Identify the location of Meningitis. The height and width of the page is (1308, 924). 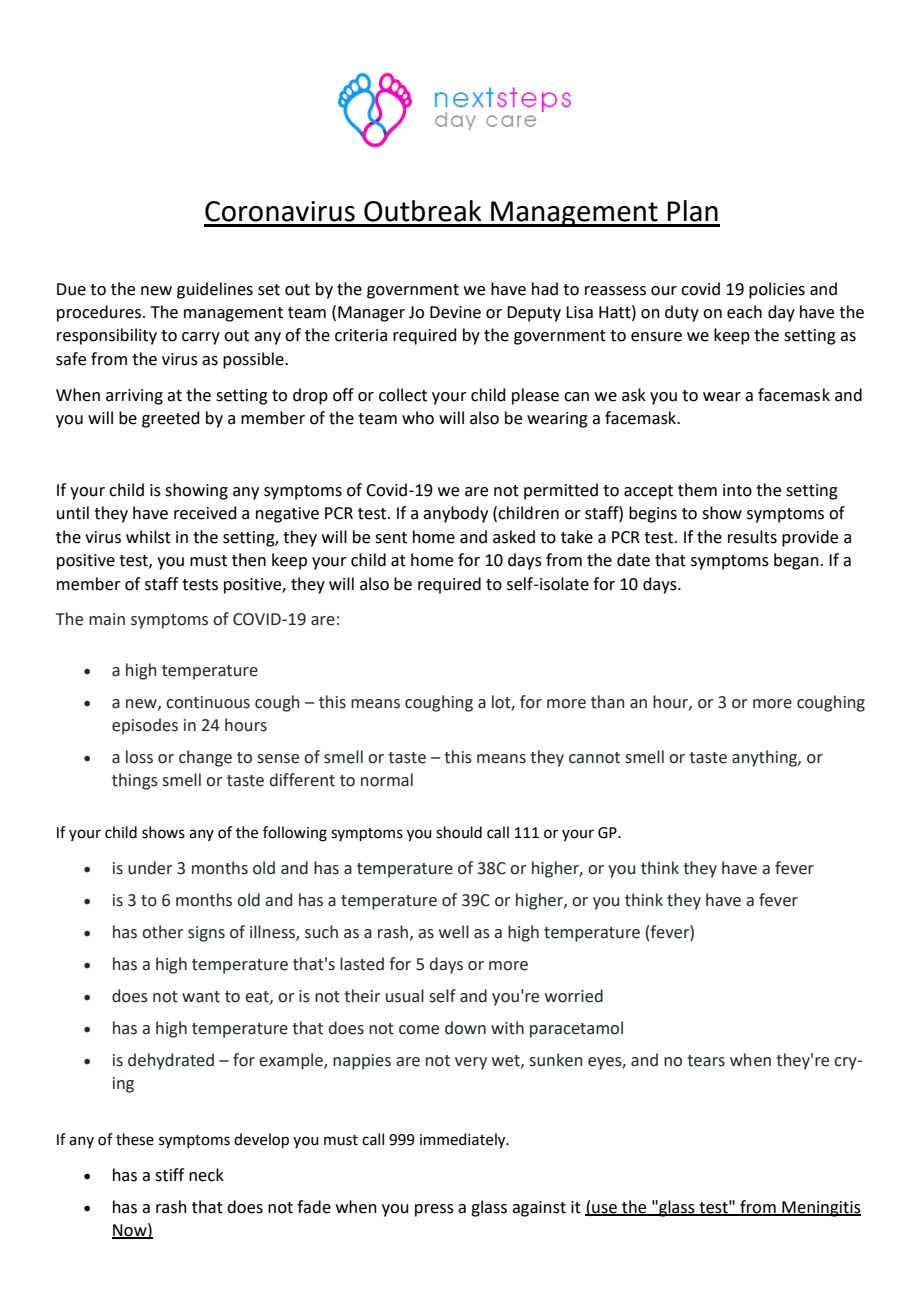
(820, 1209).
